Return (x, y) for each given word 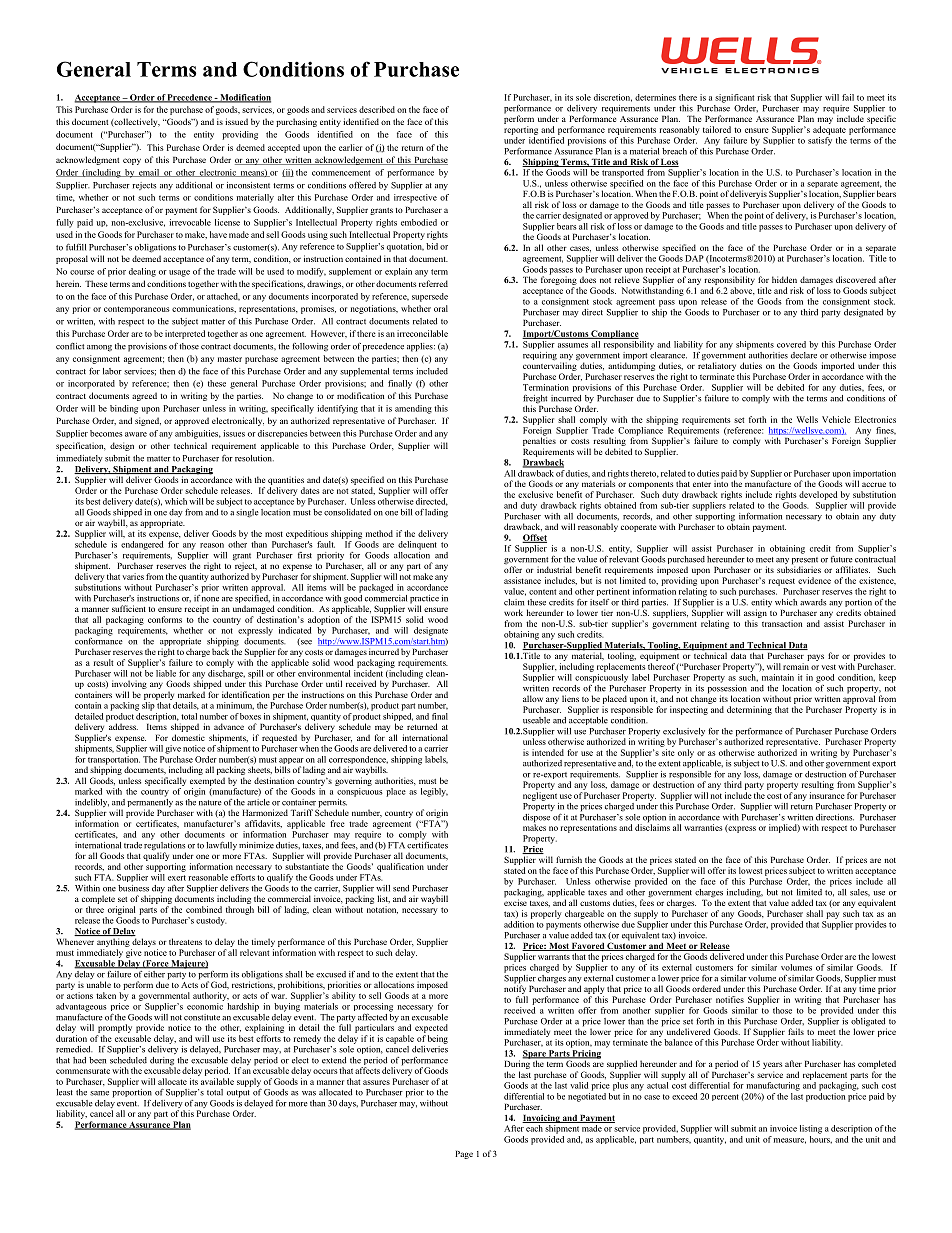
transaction (782, 623)
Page (464, 1155)
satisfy (820, 141)
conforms (165, 619)
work (513, 612)
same (99, 1093)
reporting (521, 130)
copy (132, 161)
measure (790, 1141)
